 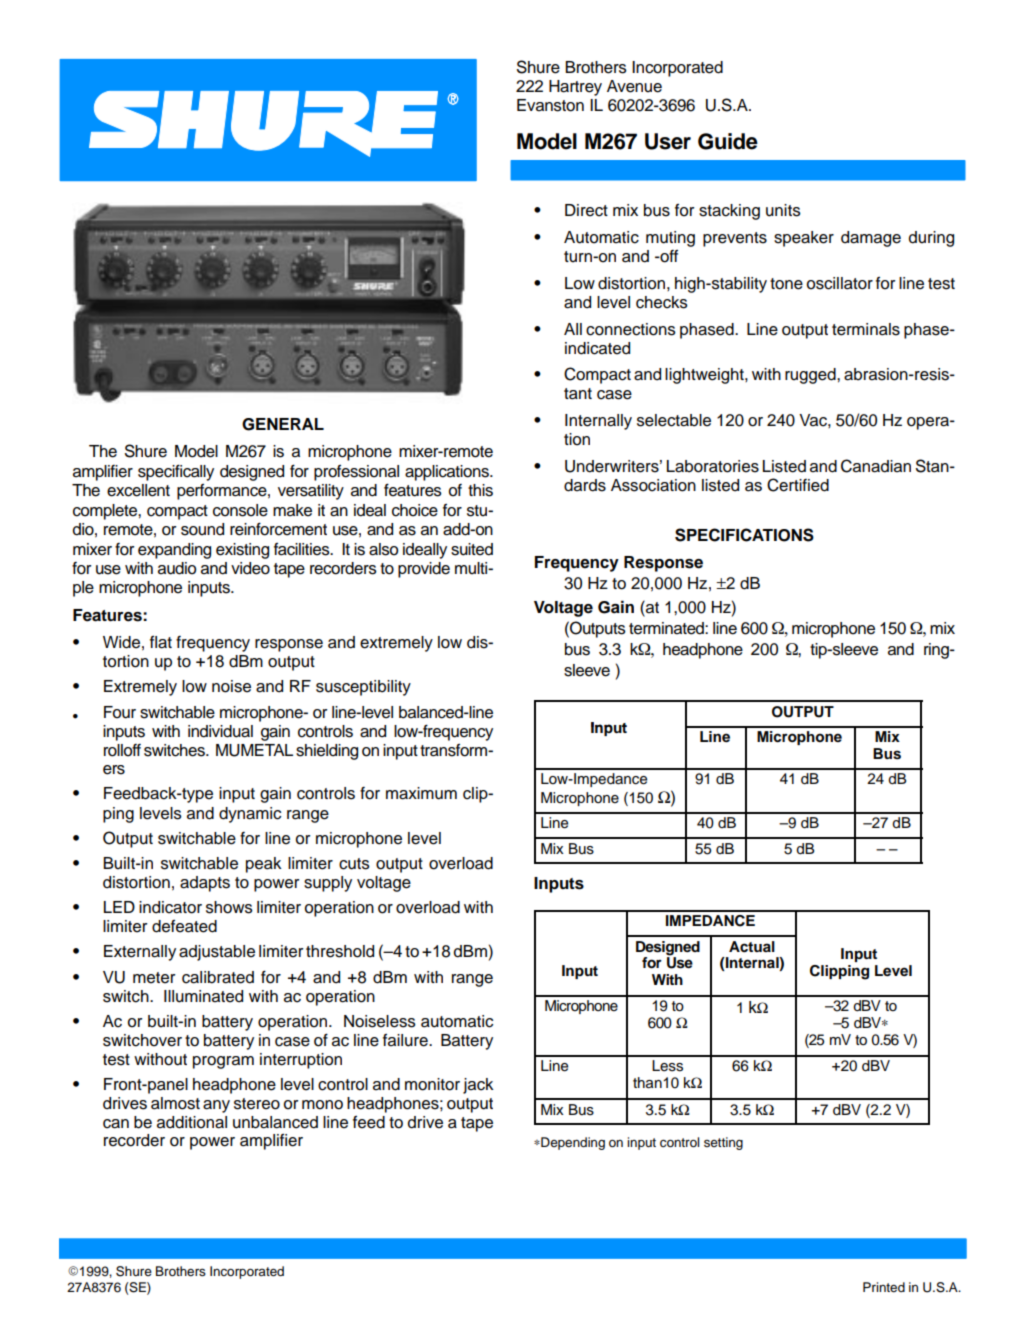 What do you see at coordinates (572, 1143) in the screenshot?
I see `Depending` at bounding box center [572, 1143].
